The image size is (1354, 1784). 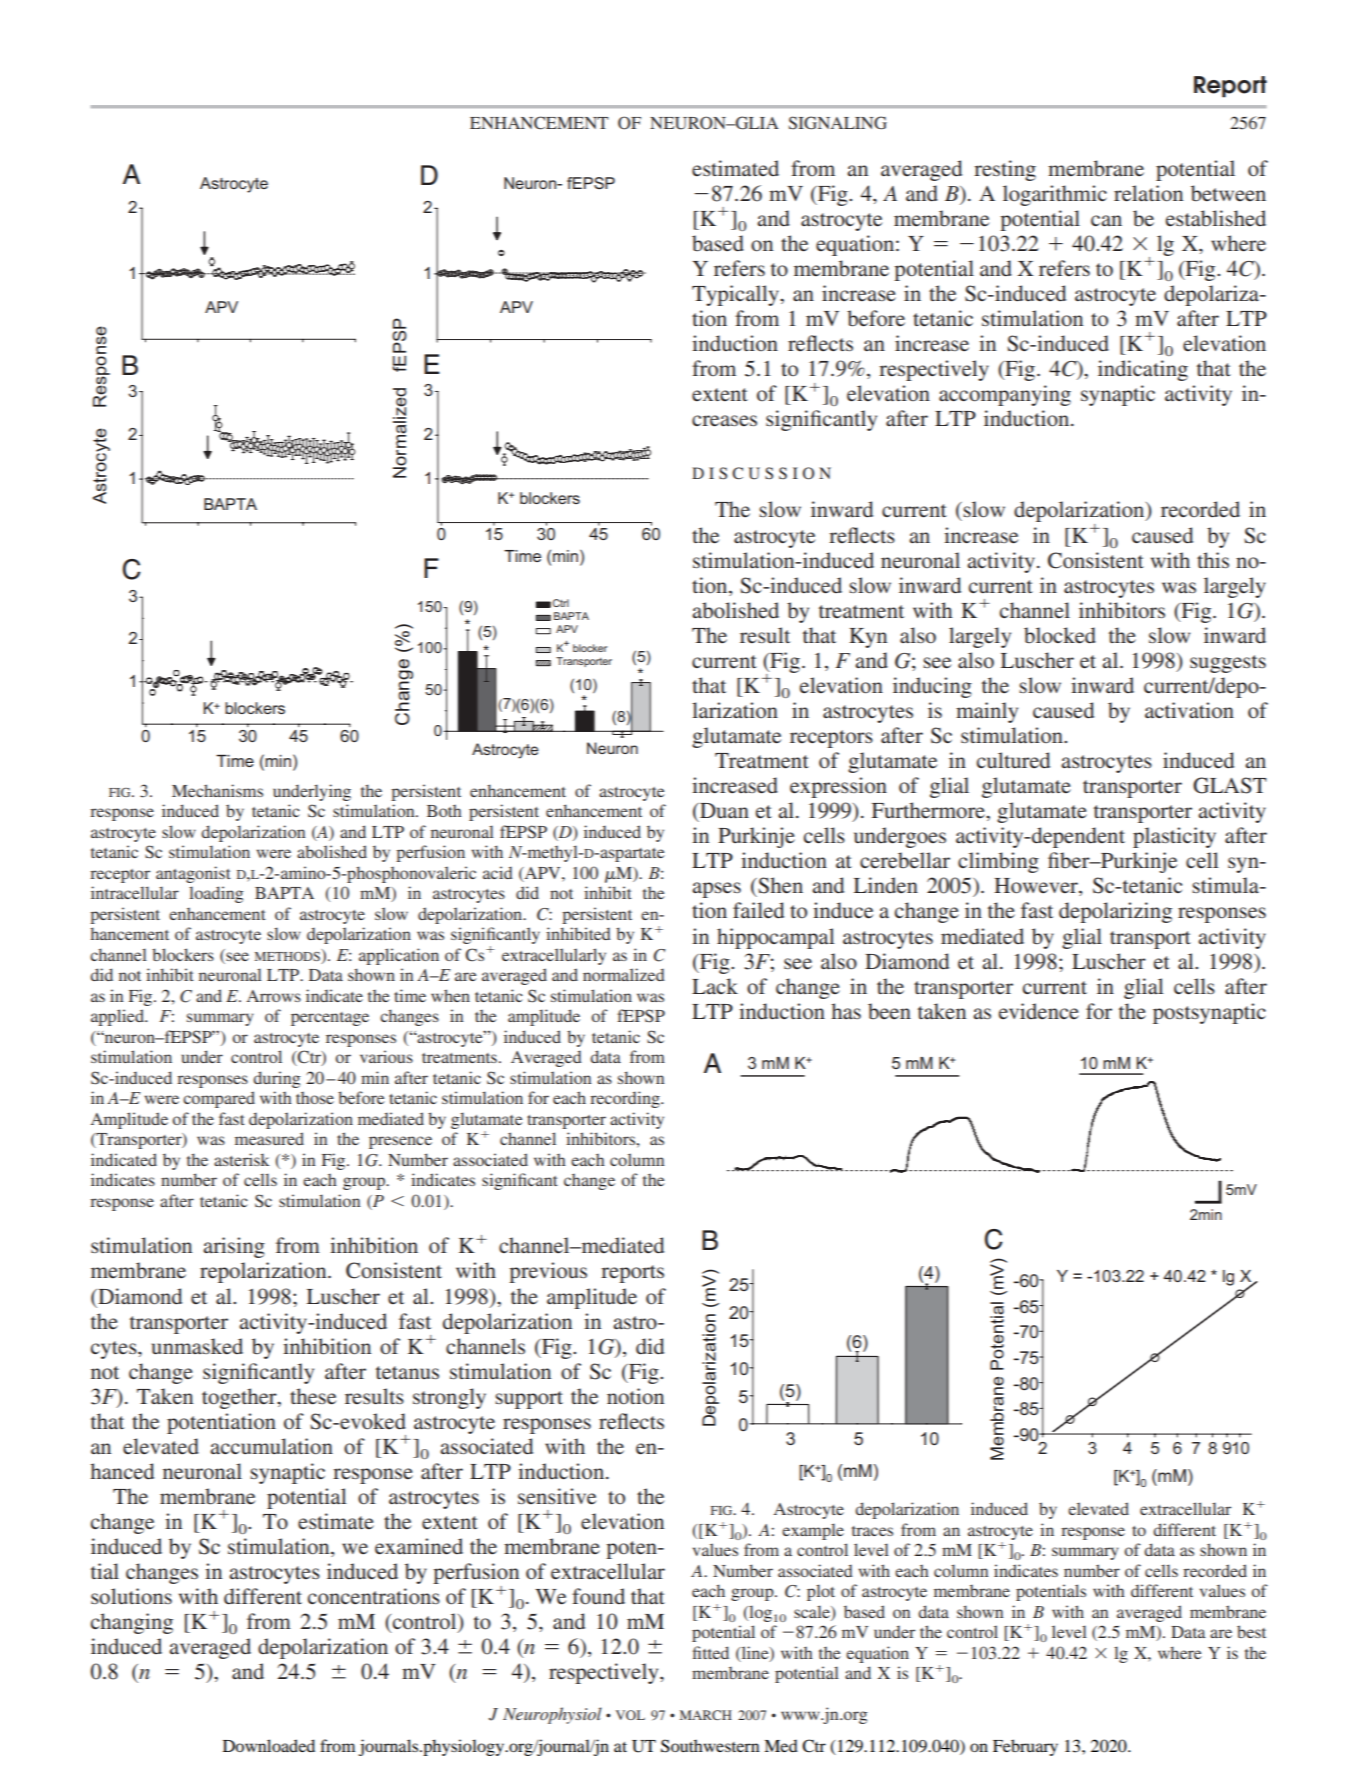 I want to click on DISCUSSION, so click(x=761, y=473).
